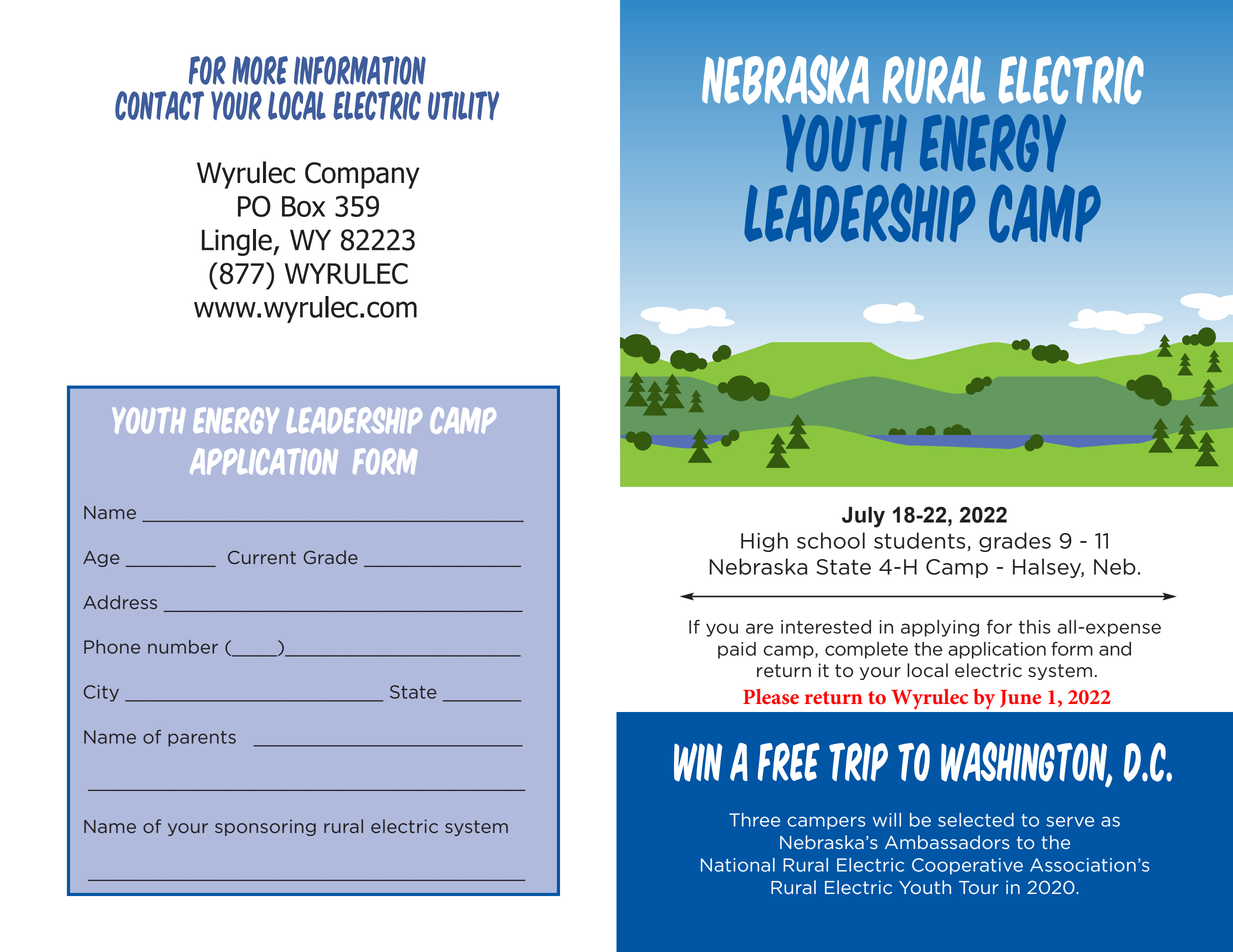  I want to click on more, so click(260, 70).
